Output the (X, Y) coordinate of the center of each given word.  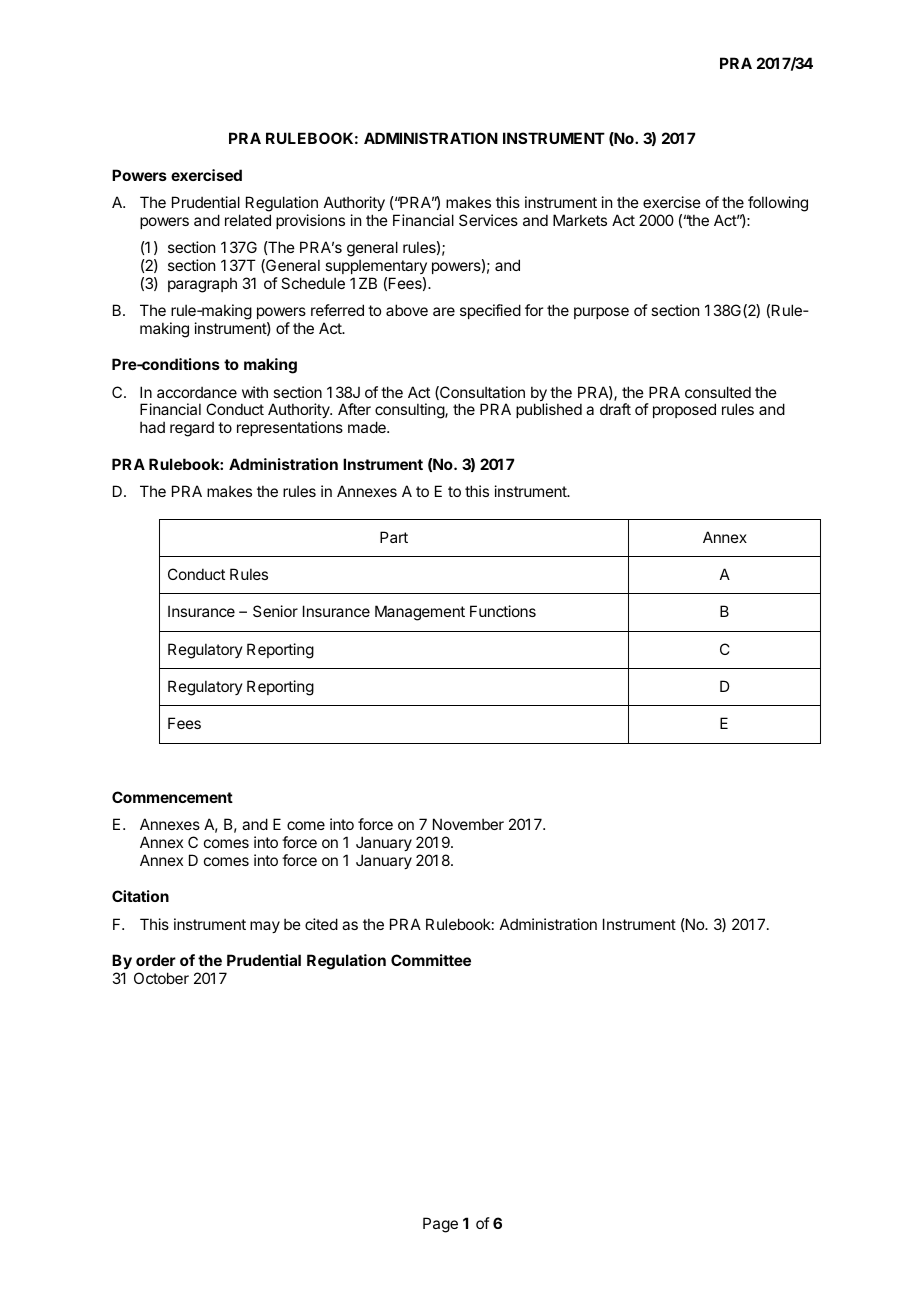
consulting (410, 412)
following (778, 204)
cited (321, 924)
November (468, 824)
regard (192, 429)
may (265, 927)
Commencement (172, 797)
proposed (684, 410)
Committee (431, 960)
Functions (503, 611)
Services (488, 220)
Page (440, 1225)
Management (420, 613)
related (248, 220)
